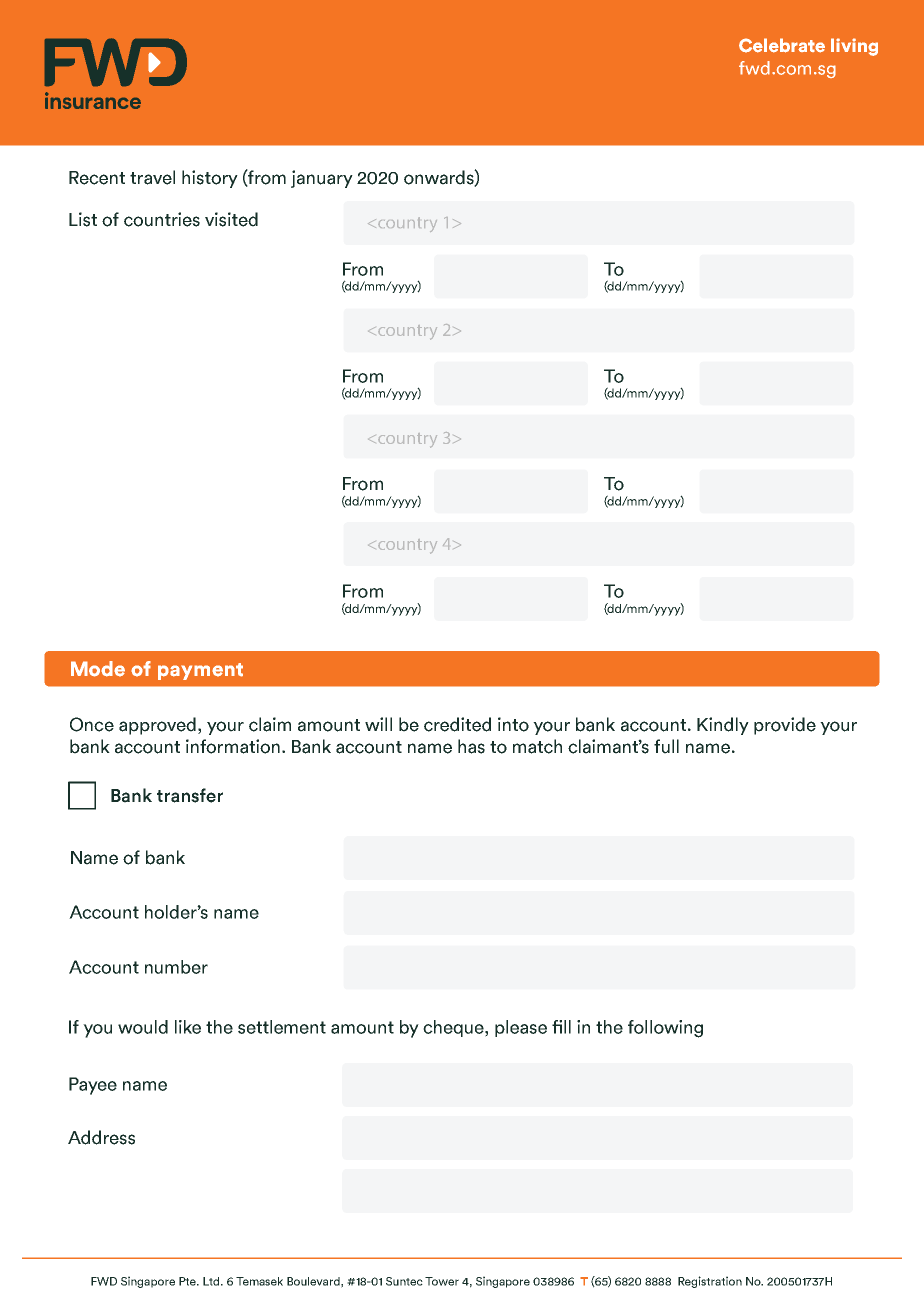  What do you see at coordinates (521, 1028) in the page?
I see `please` at bounding box center [521, 1028].
